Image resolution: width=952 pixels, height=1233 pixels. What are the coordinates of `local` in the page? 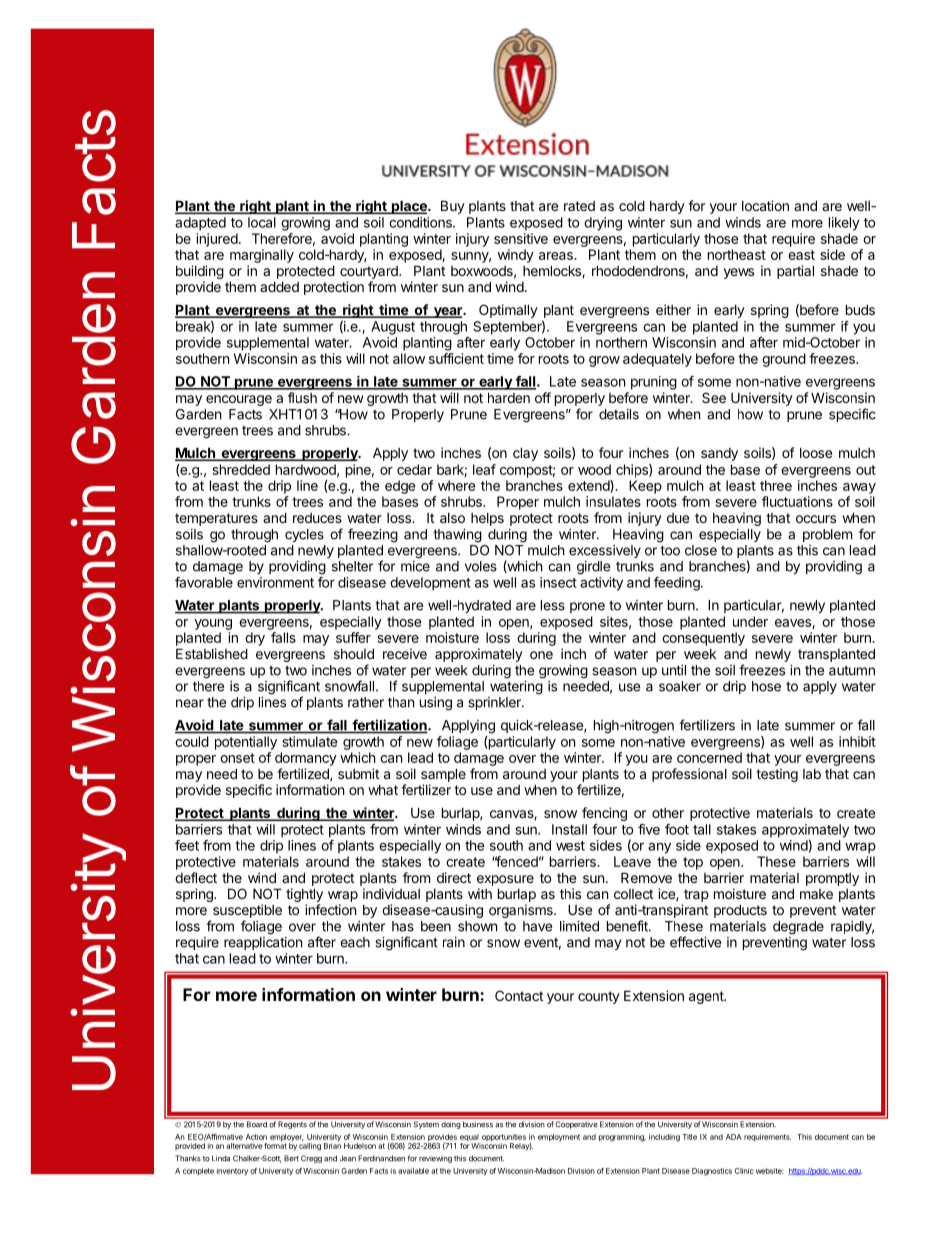 It's located at (262, 222).
